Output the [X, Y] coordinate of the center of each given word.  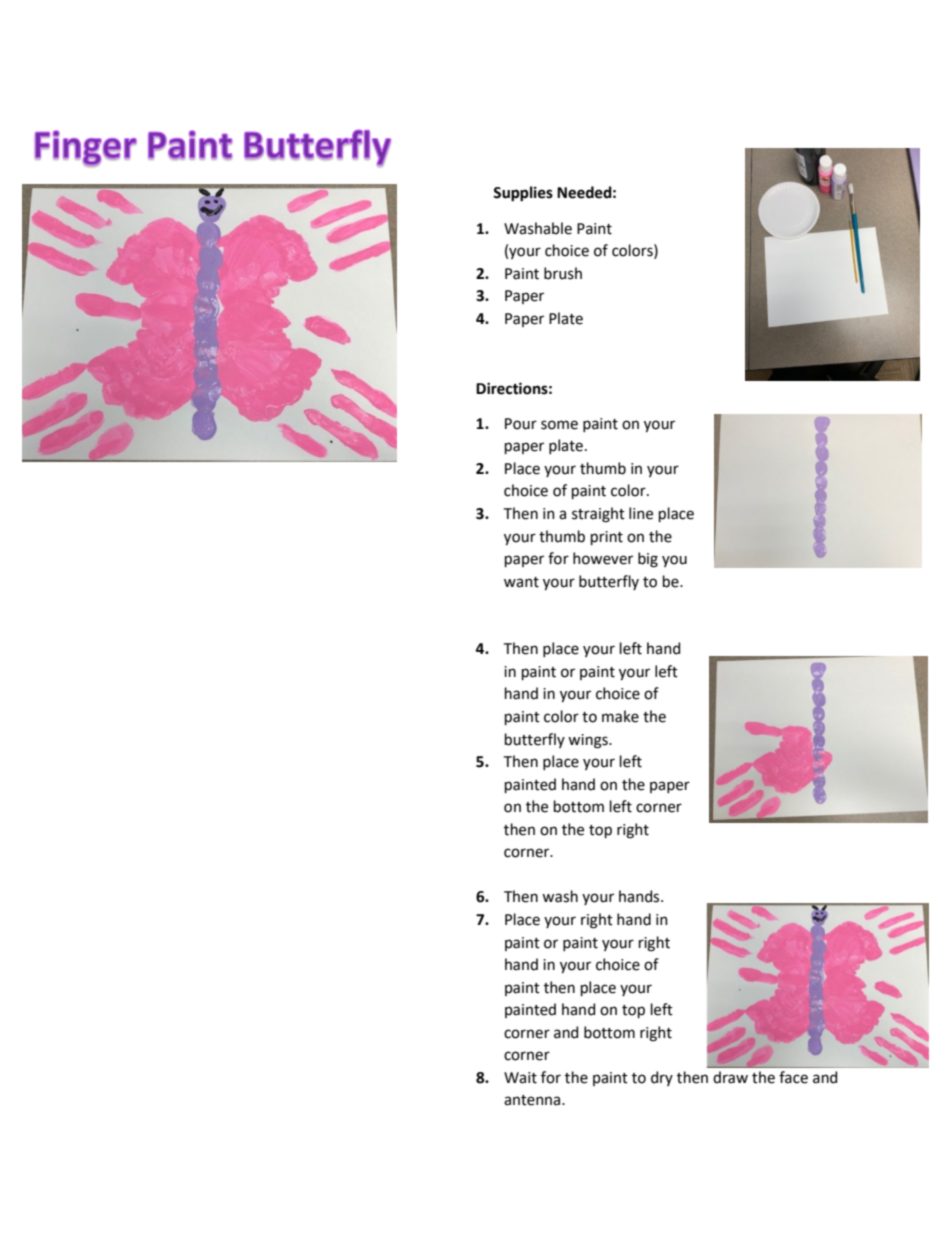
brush [563, 273]
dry [662, 1078]
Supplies [523, 194]
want [521, 582]
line [641, 513]
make [620, 716]
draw [730, 1077]
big [648, 560]
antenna [533, 1100]
